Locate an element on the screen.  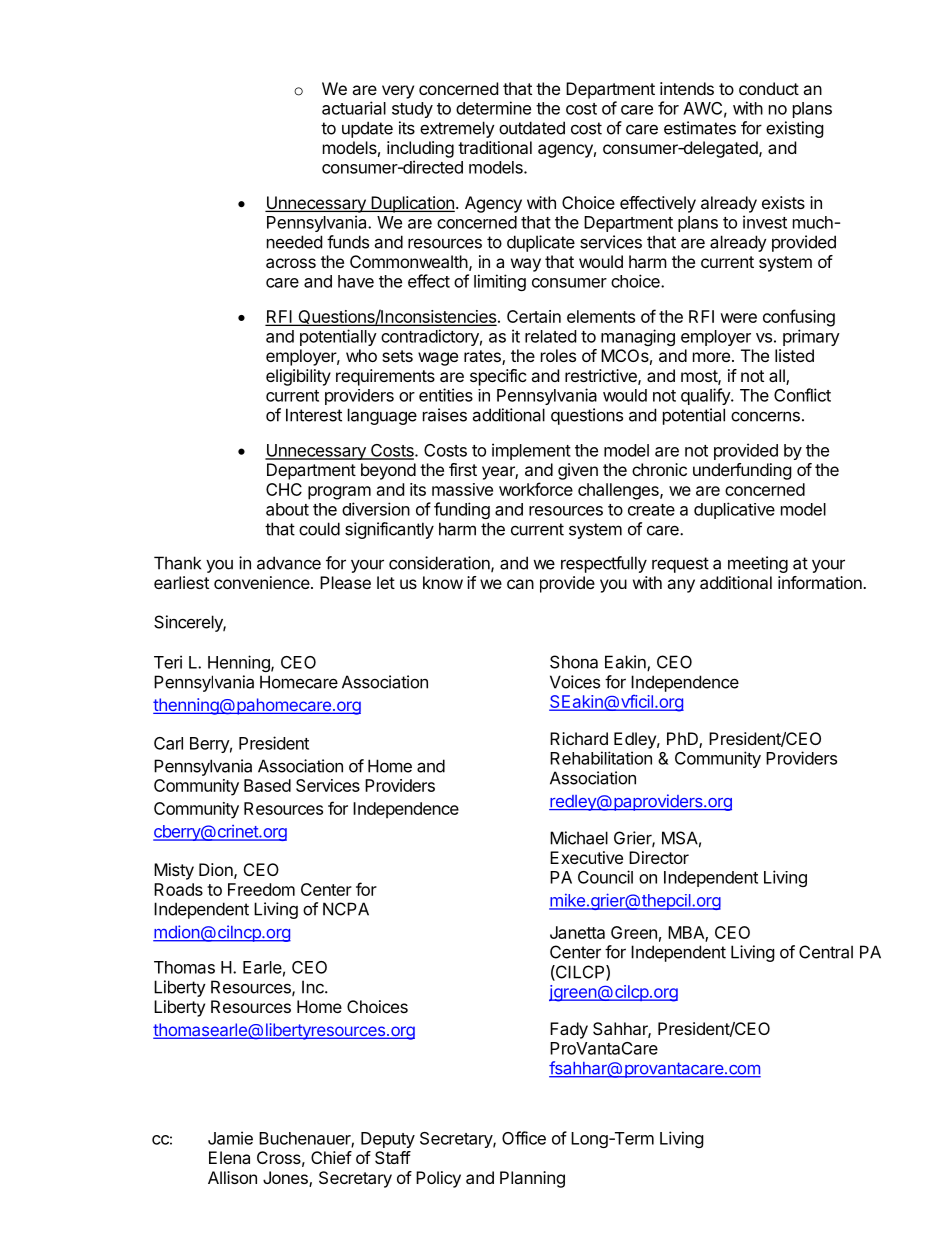
meeting is located at coordinates (758, 564).
